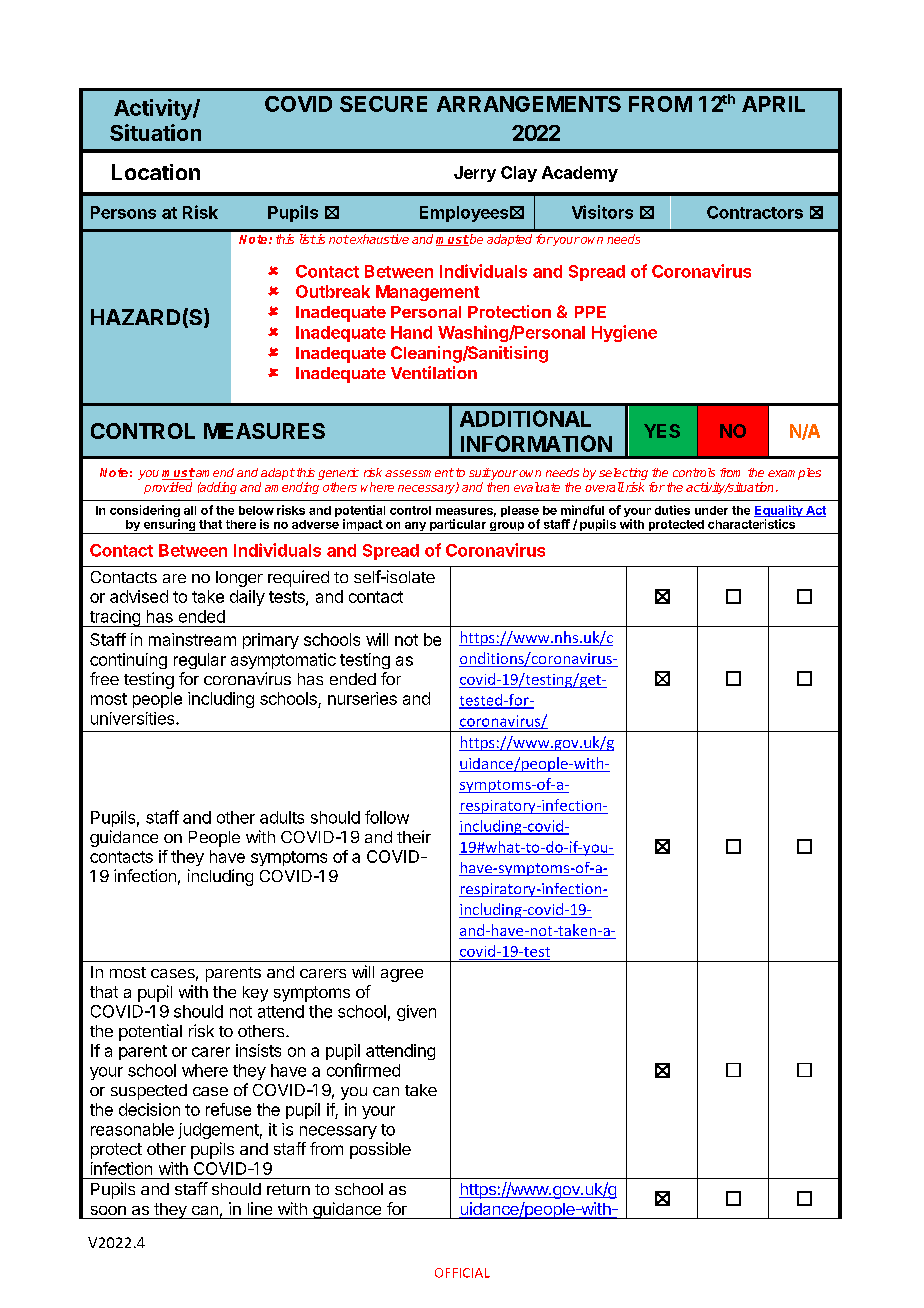  What do you see at coordinates (362, 698) in the screenshot?
I see `nurseries` at bounding box center [362, 698].
